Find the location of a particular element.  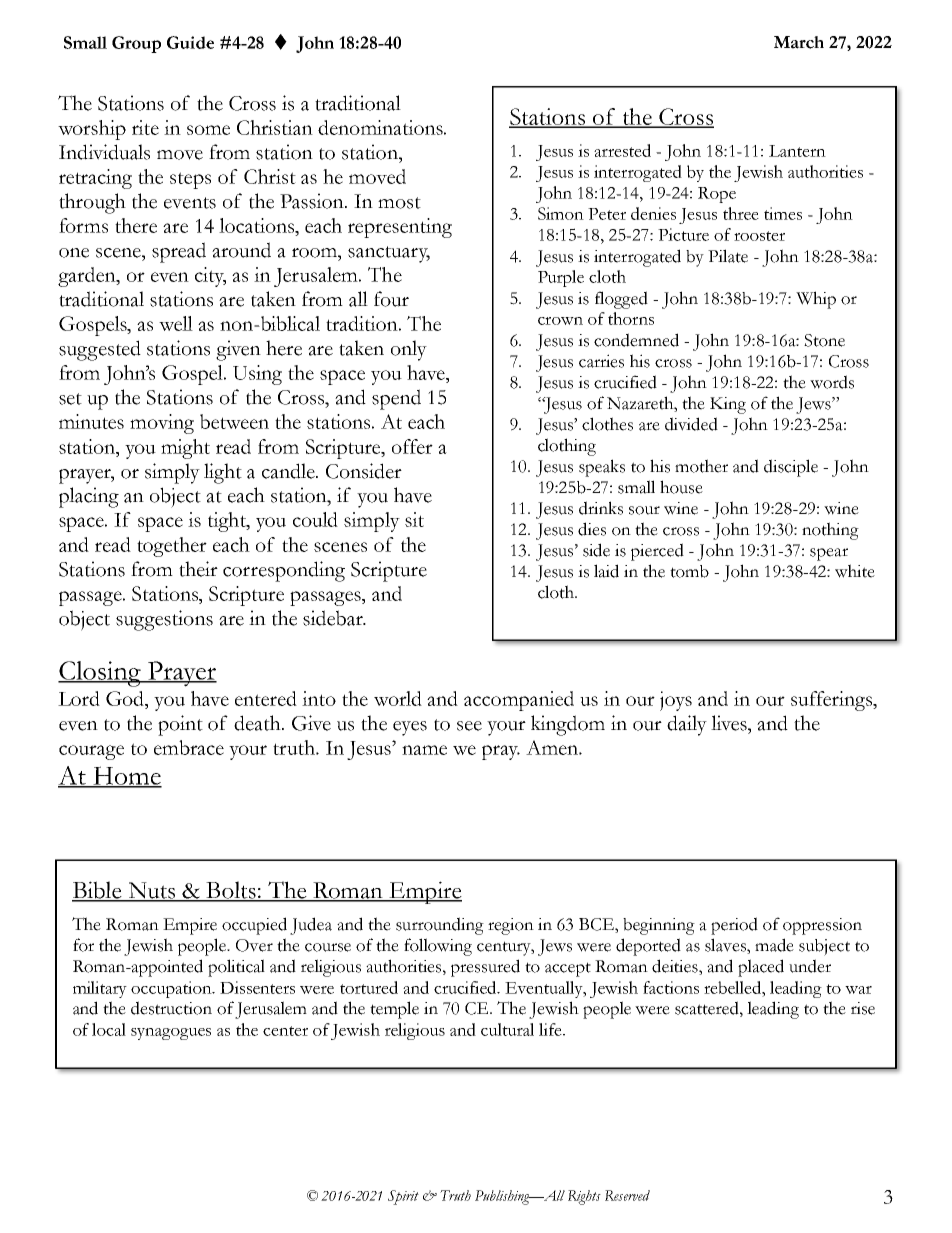

most is located at coordinates (399, 203).
